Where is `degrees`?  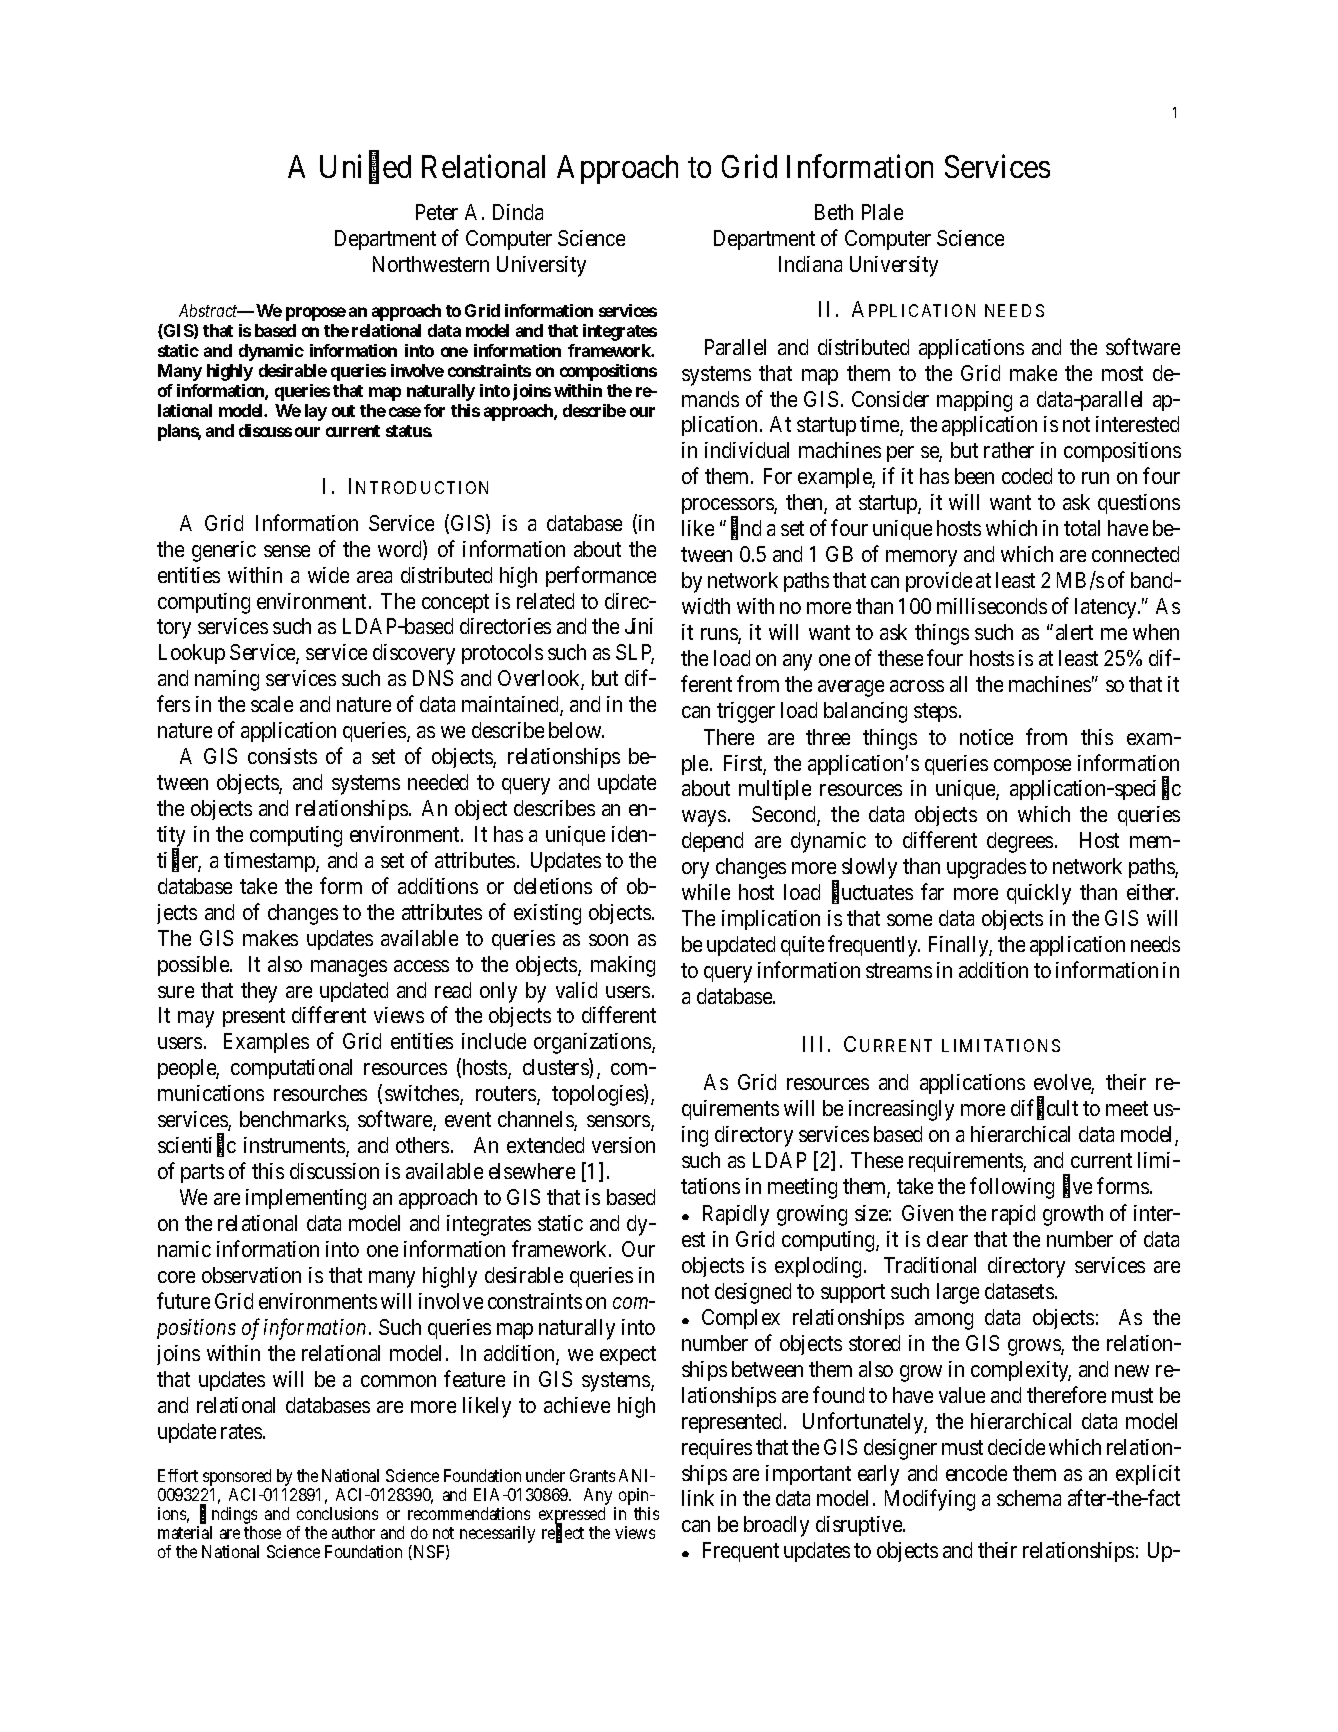 degrees is located at coordinates (1020, 842).
